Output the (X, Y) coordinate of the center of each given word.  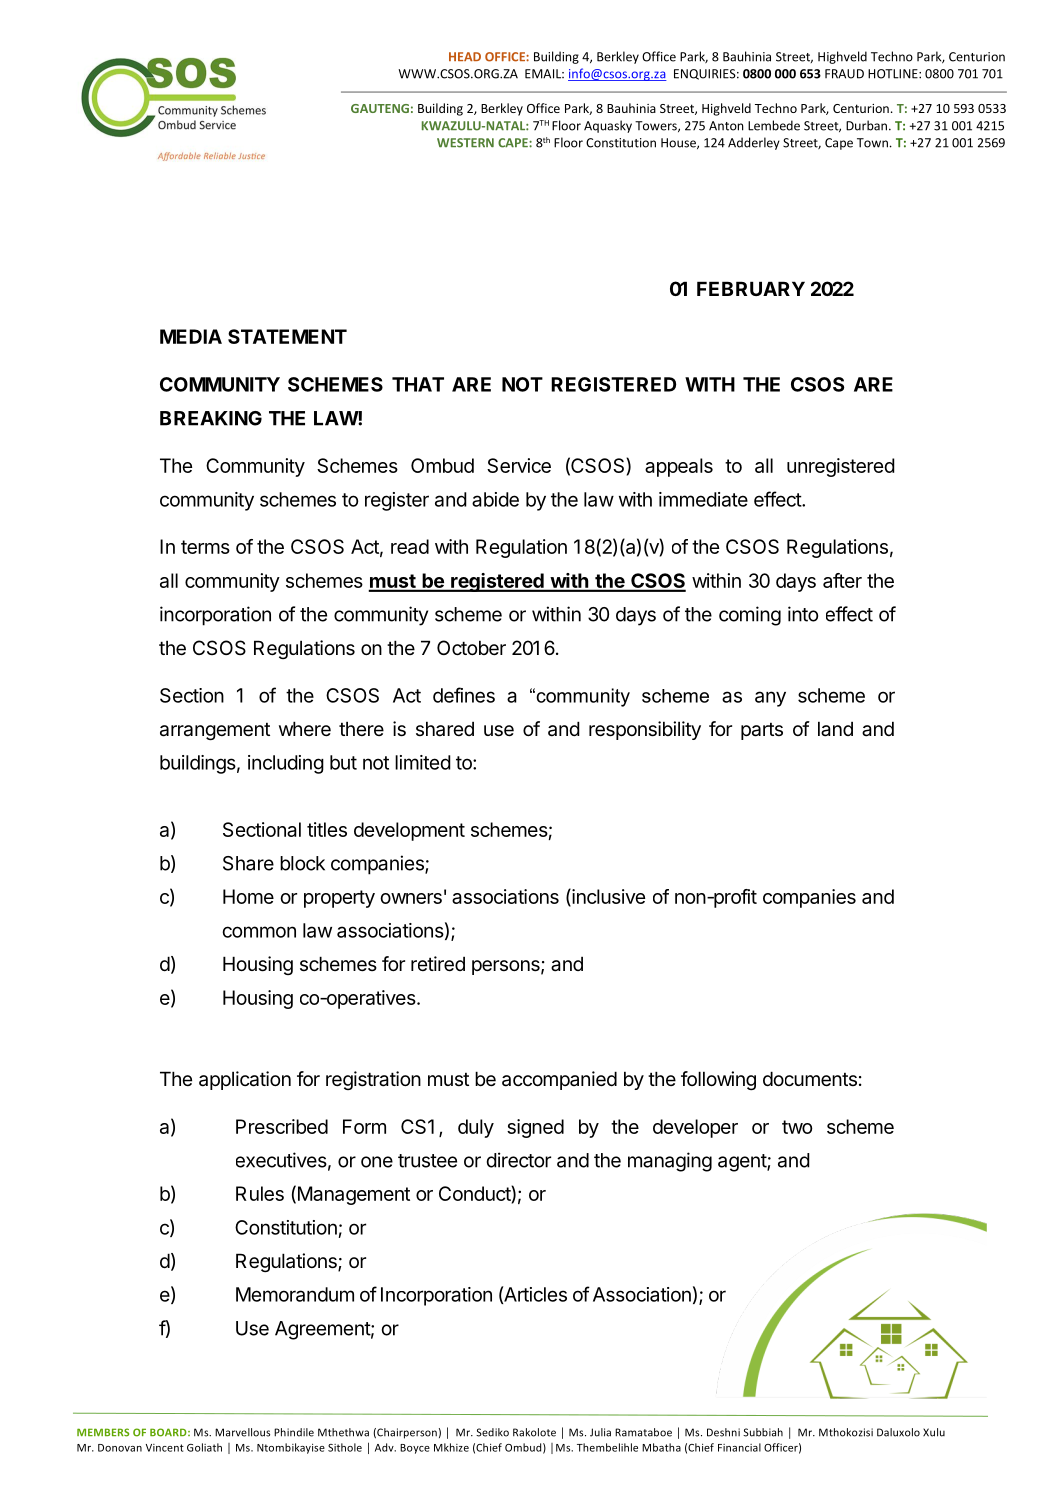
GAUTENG (380, 108)
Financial (739, 1447)
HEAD (465, 56)
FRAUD (844, 74)
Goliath (204, 1447)
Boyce (415, 1449)
